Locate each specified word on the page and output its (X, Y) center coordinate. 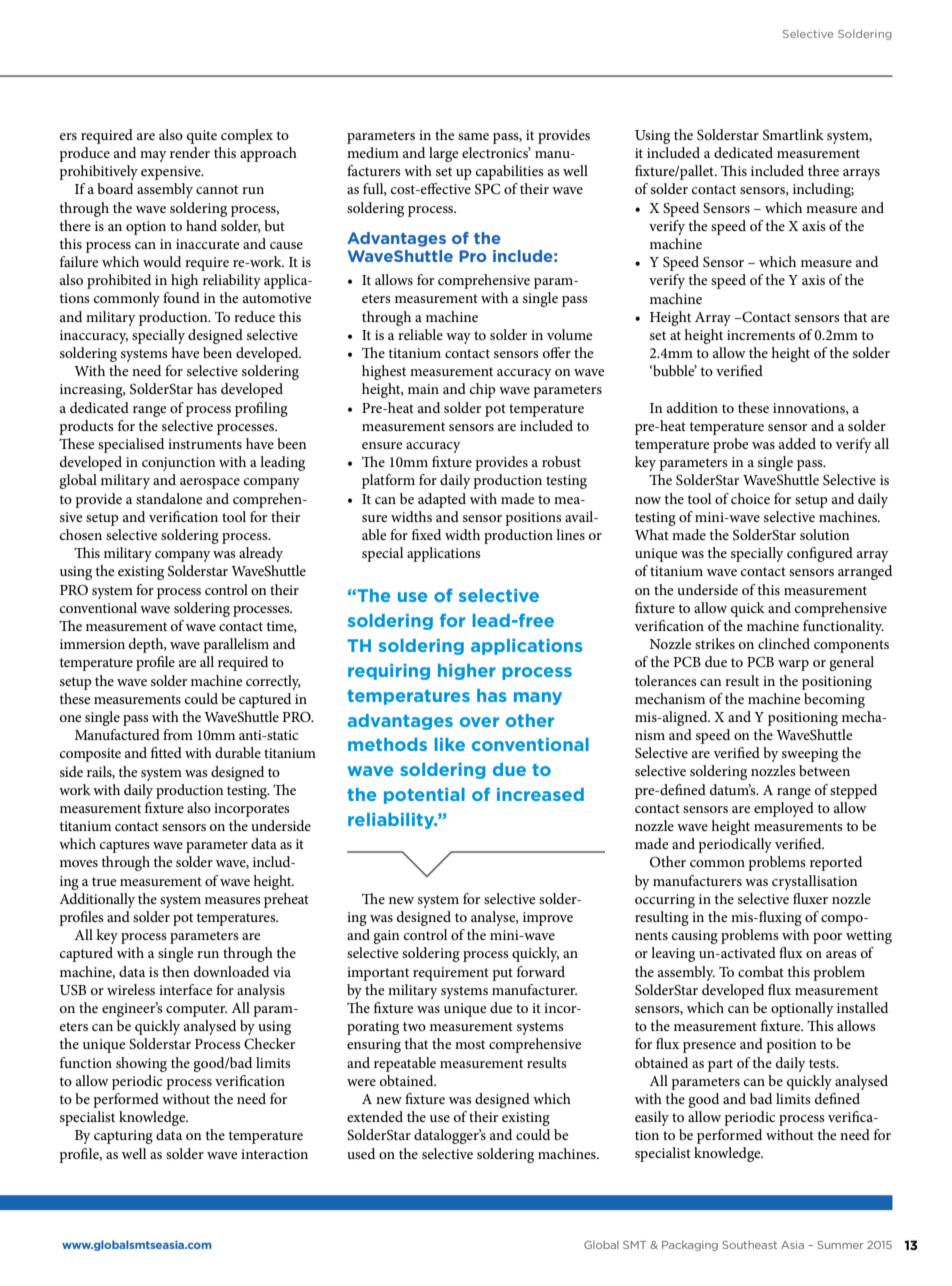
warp (793, 665)
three (823, 170)
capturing (123, 1137)
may (153, 156)
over (479, 722)
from (178, 734)
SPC (487, 189)
